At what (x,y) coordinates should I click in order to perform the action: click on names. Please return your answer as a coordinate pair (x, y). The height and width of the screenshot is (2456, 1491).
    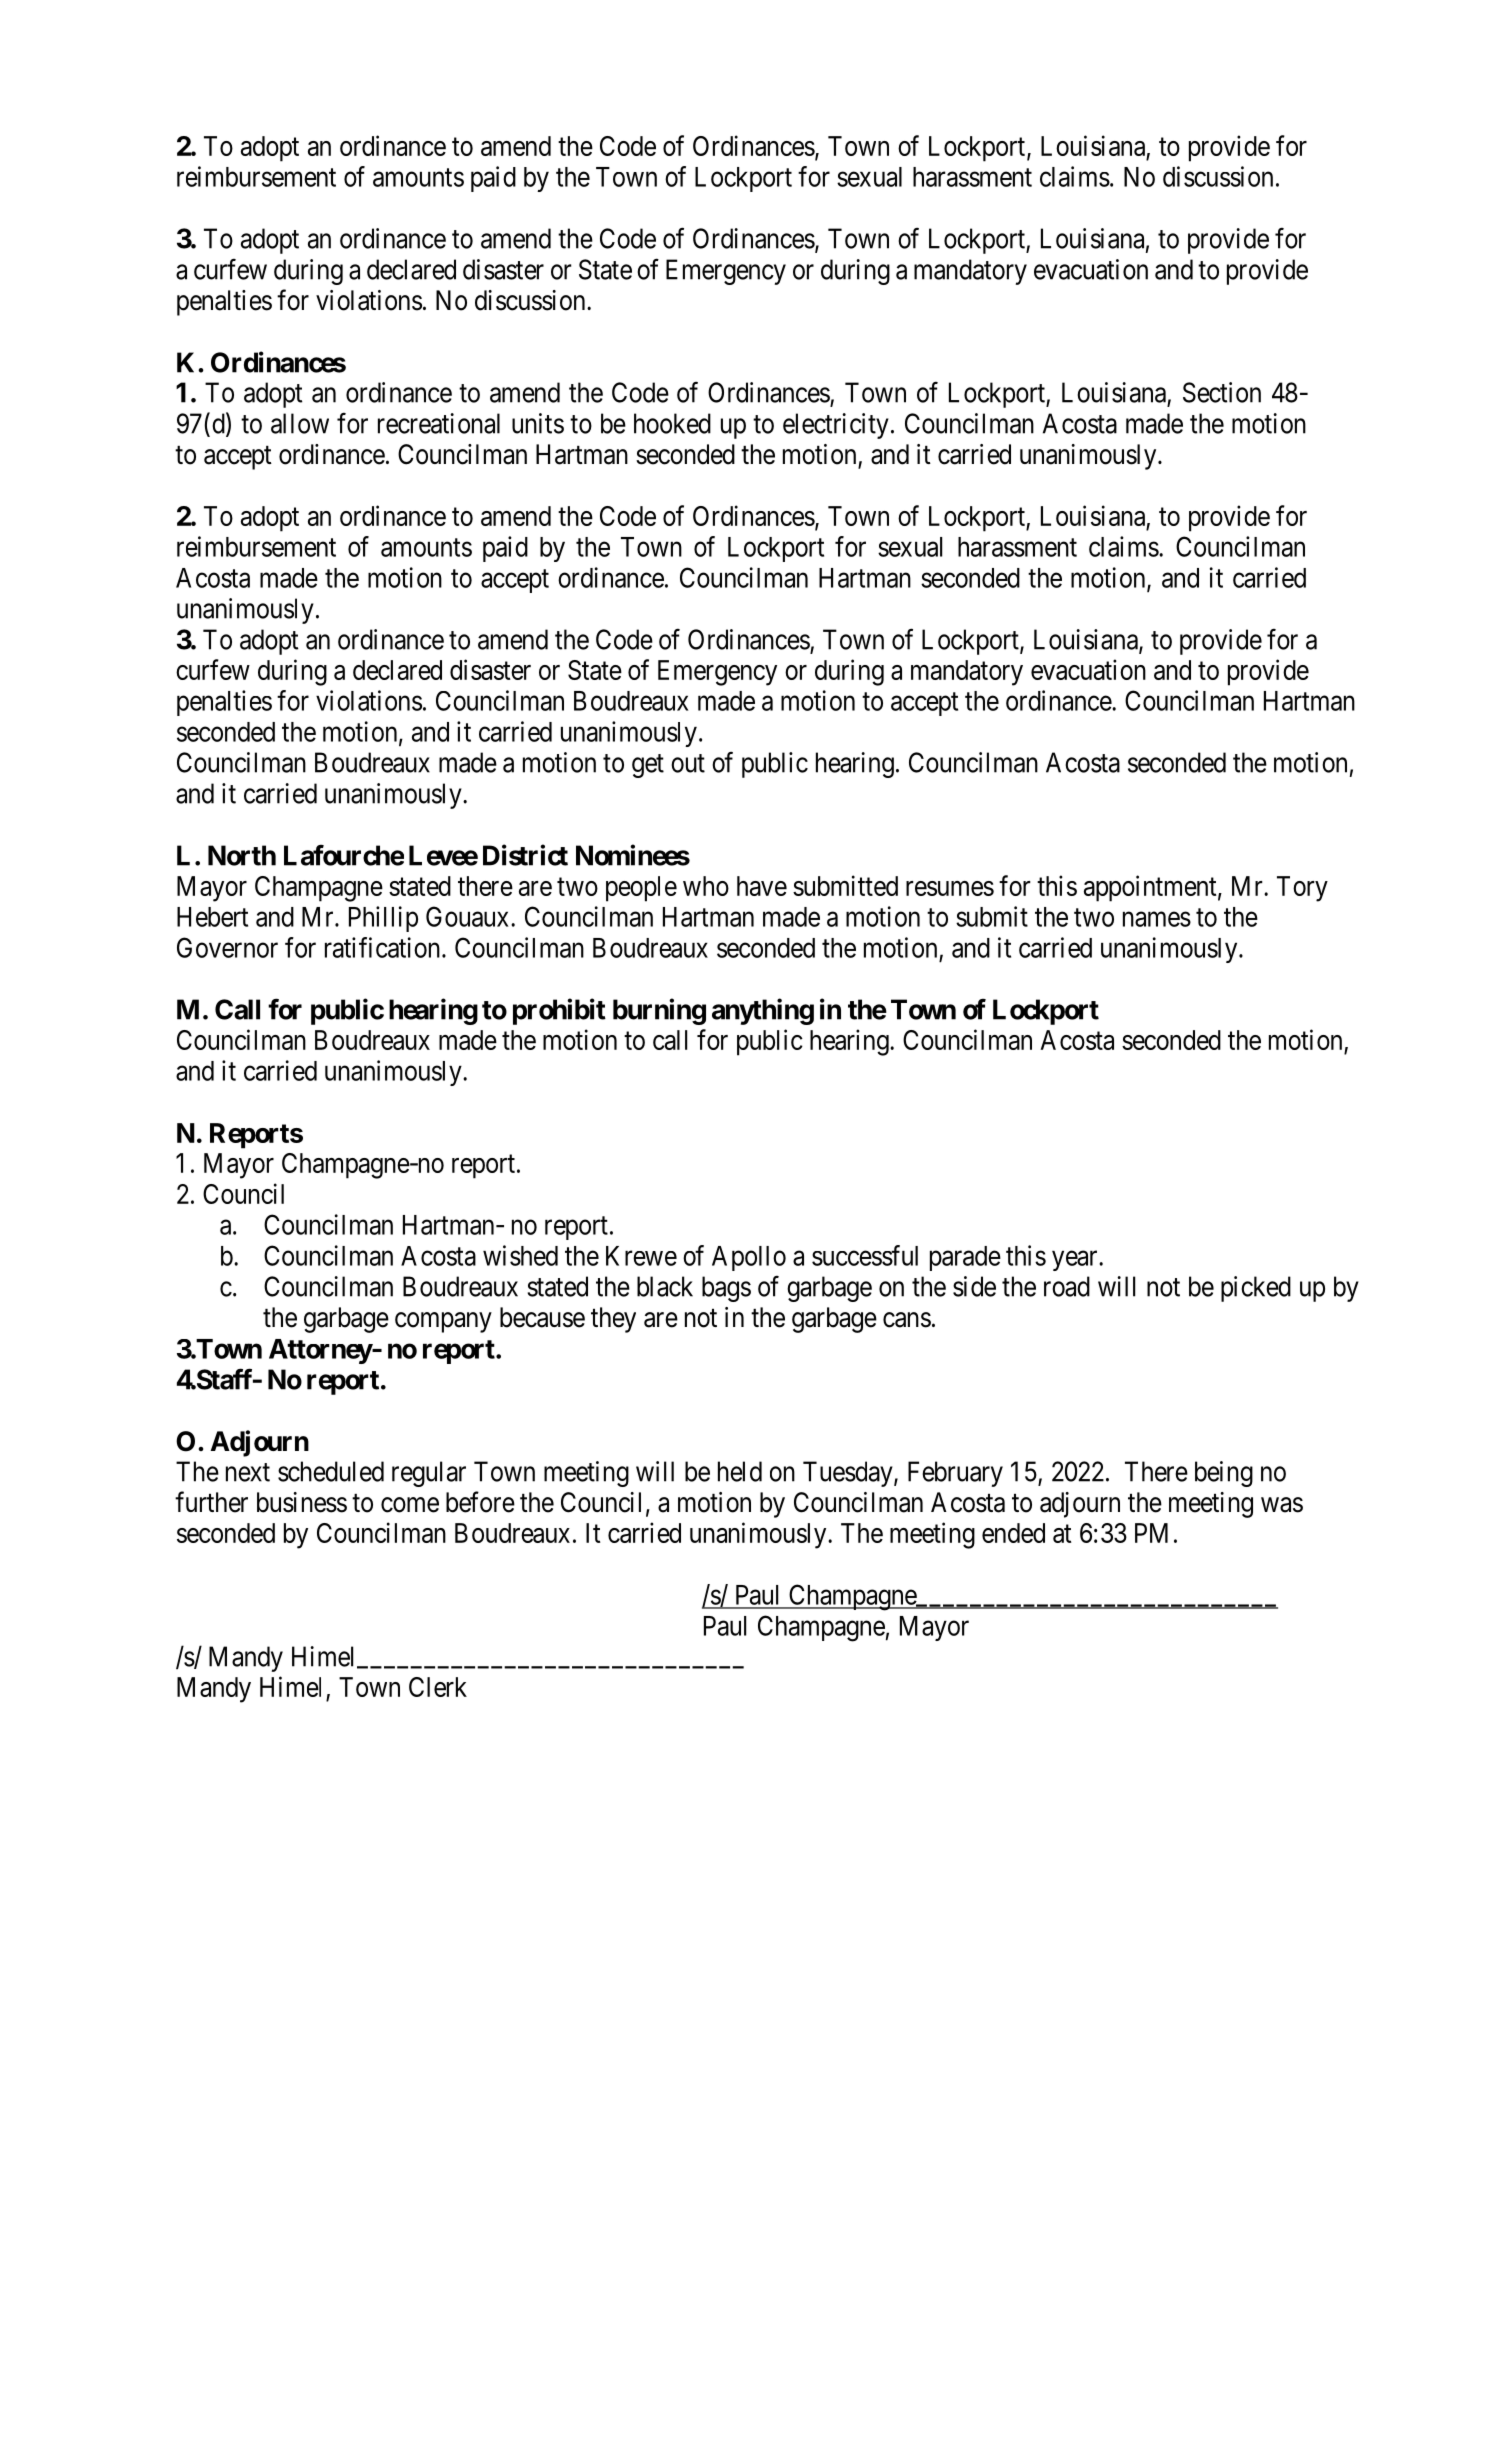
    Looking at the image, I should click on (1157, 919).
